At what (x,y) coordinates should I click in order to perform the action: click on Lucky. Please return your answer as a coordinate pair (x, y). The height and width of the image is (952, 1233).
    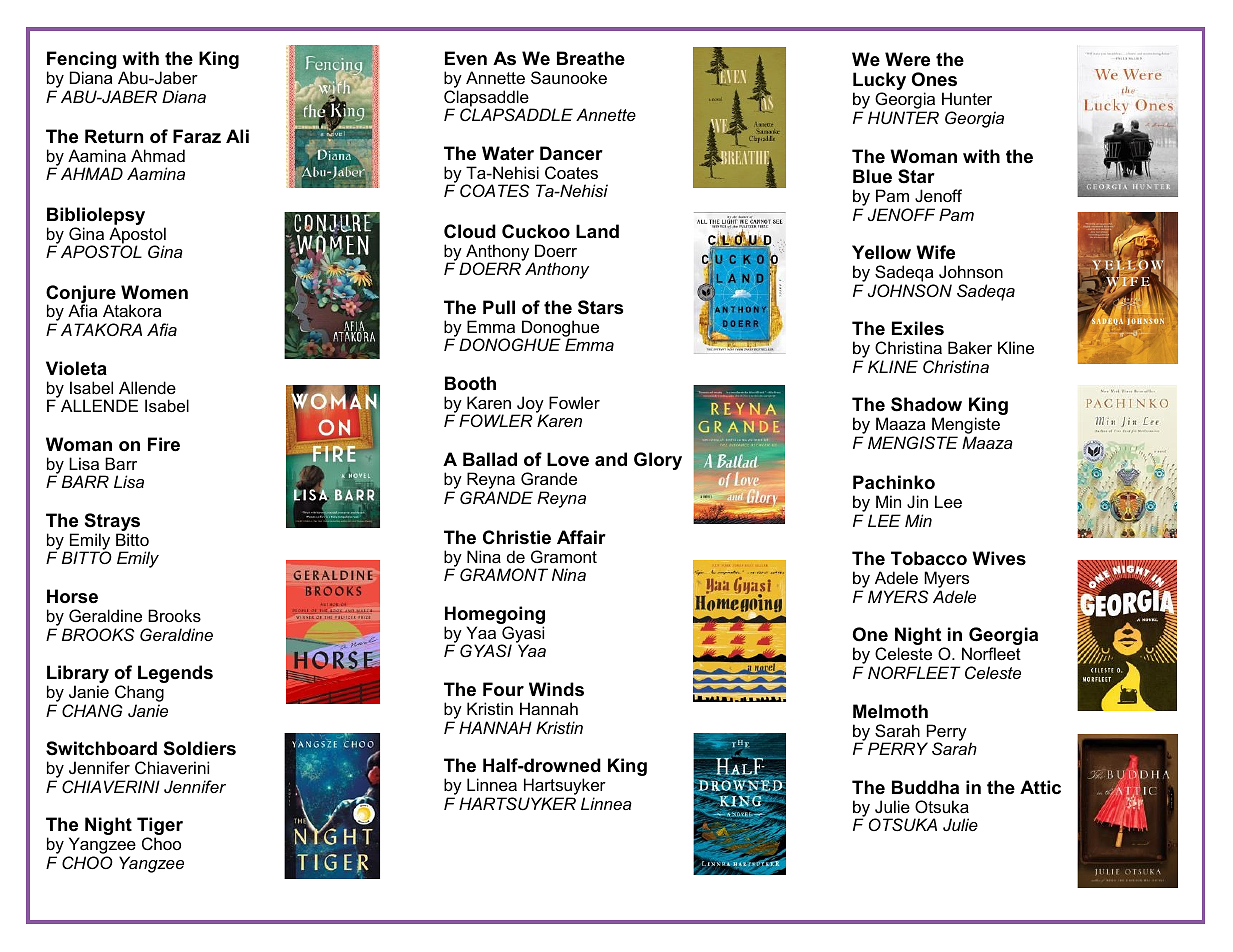
    Looking at the image, I should click on (879, 82).
